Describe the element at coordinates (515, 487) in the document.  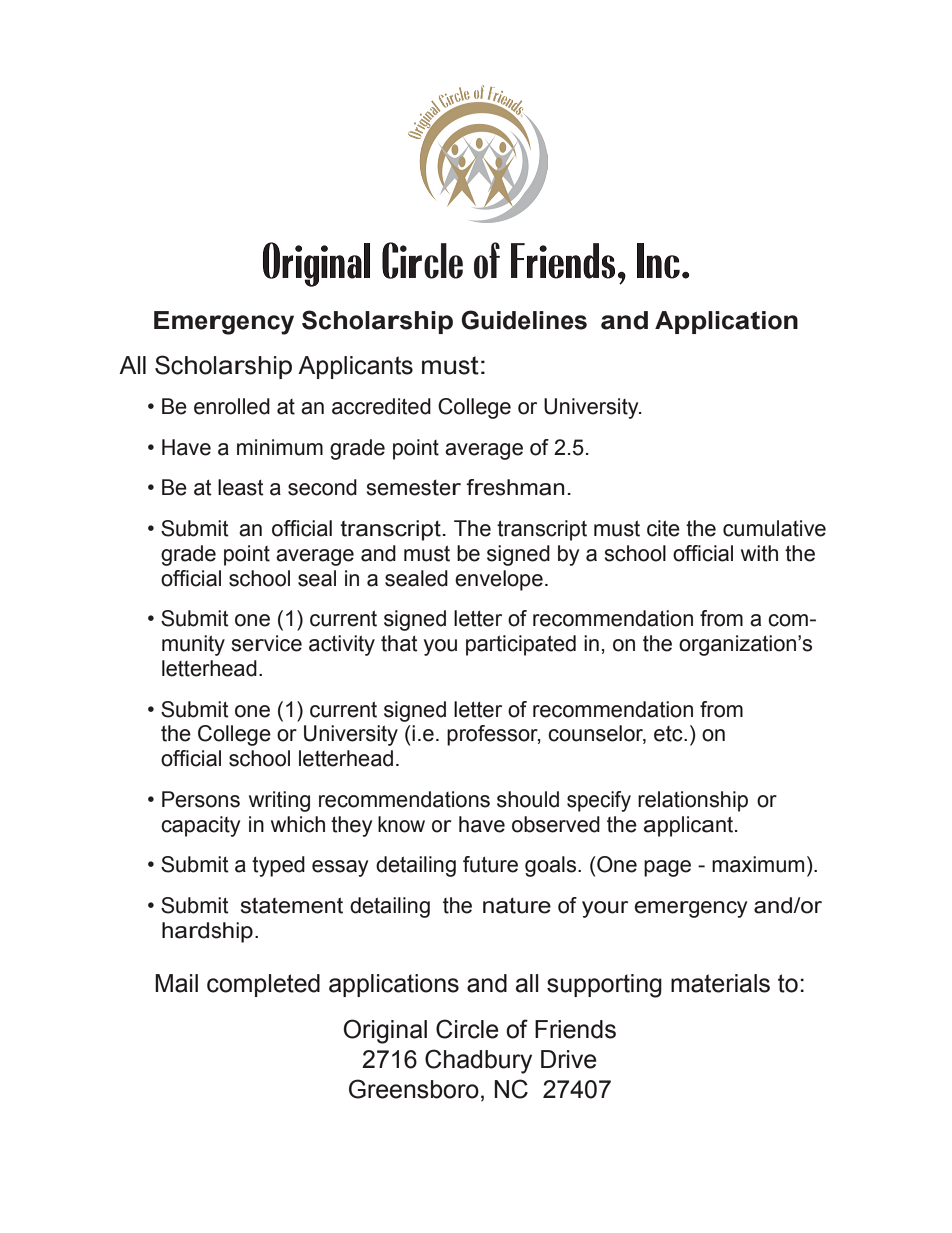
I see `freshman` at that location.
